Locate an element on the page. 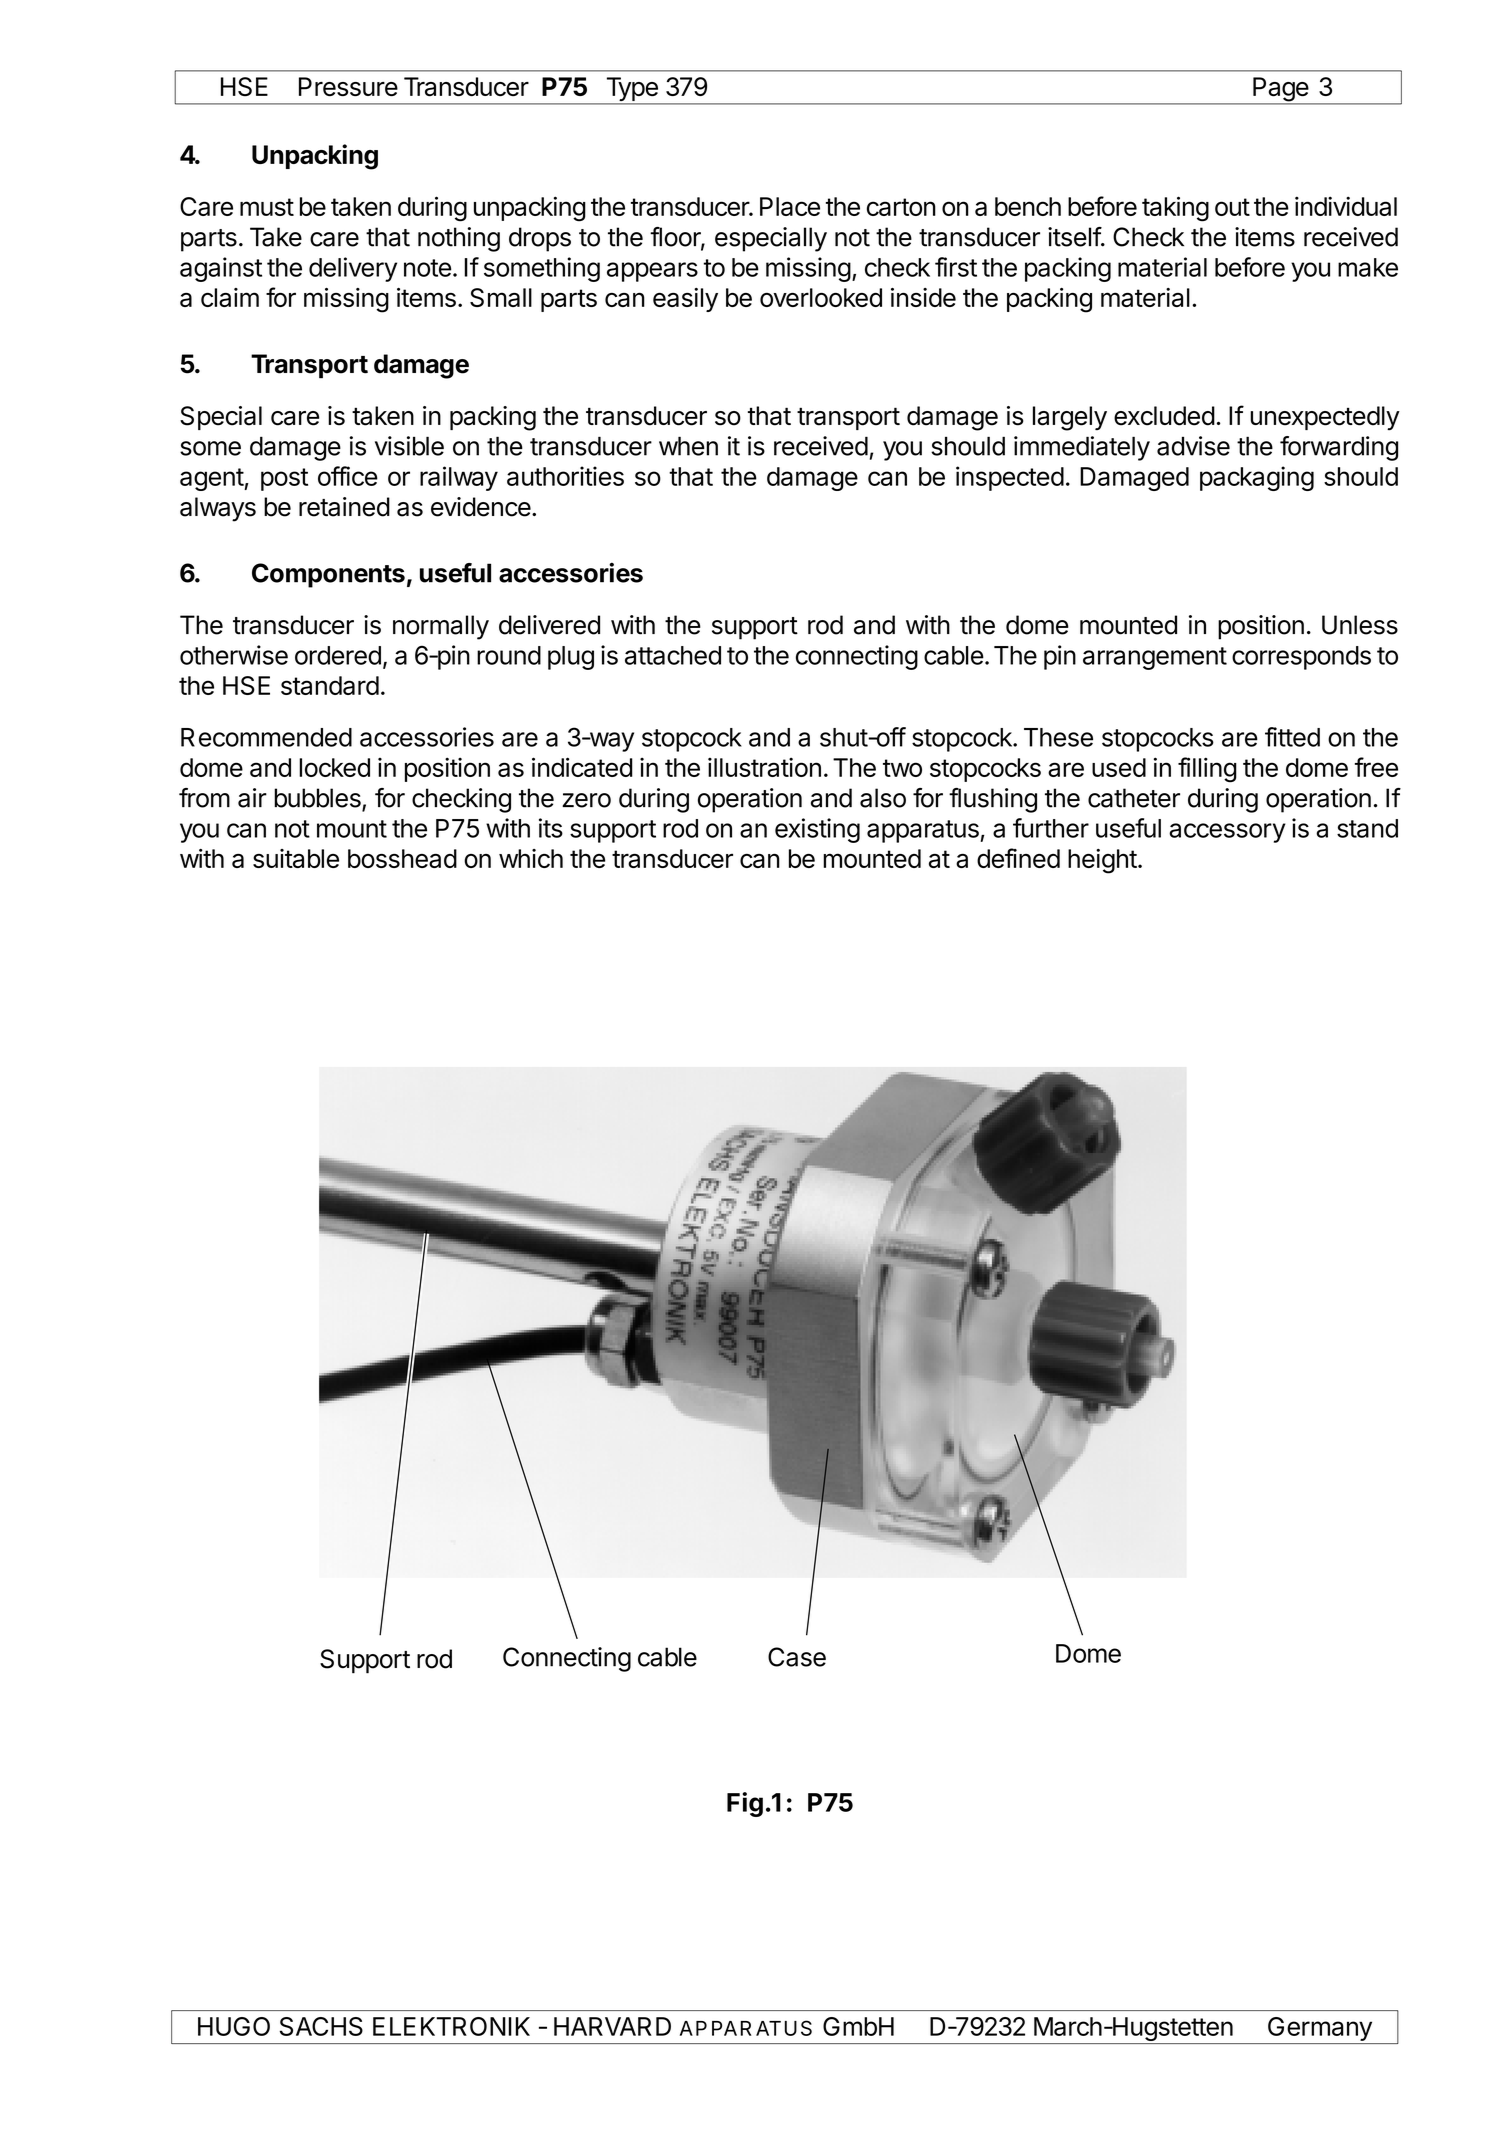  corresponds is located at coordinates (1301, 658).
